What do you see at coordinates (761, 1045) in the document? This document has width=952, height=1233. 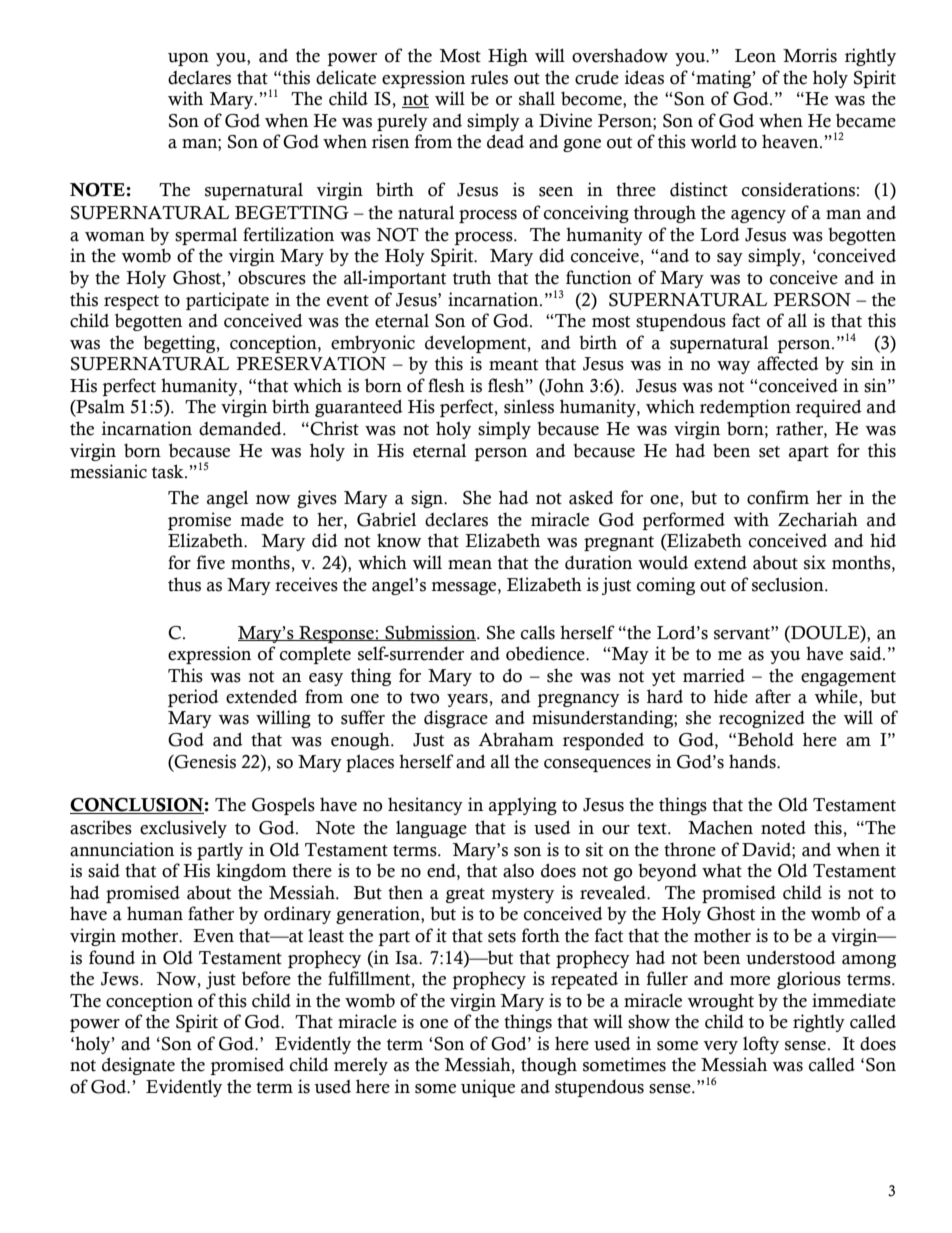 I see `lofty` at bounding box center [761, 1045].
